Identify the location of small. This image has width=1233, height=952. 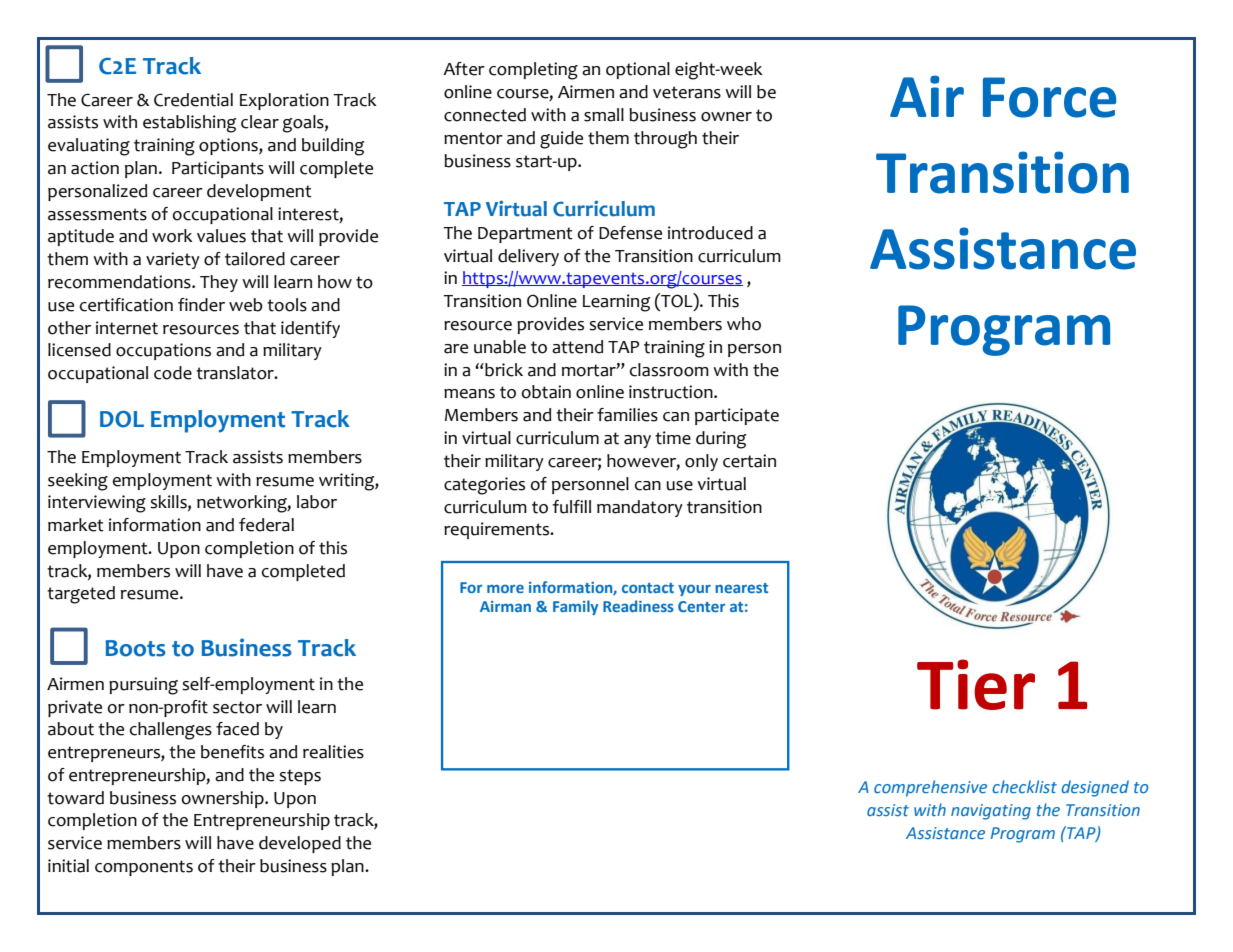
(604, 115).
